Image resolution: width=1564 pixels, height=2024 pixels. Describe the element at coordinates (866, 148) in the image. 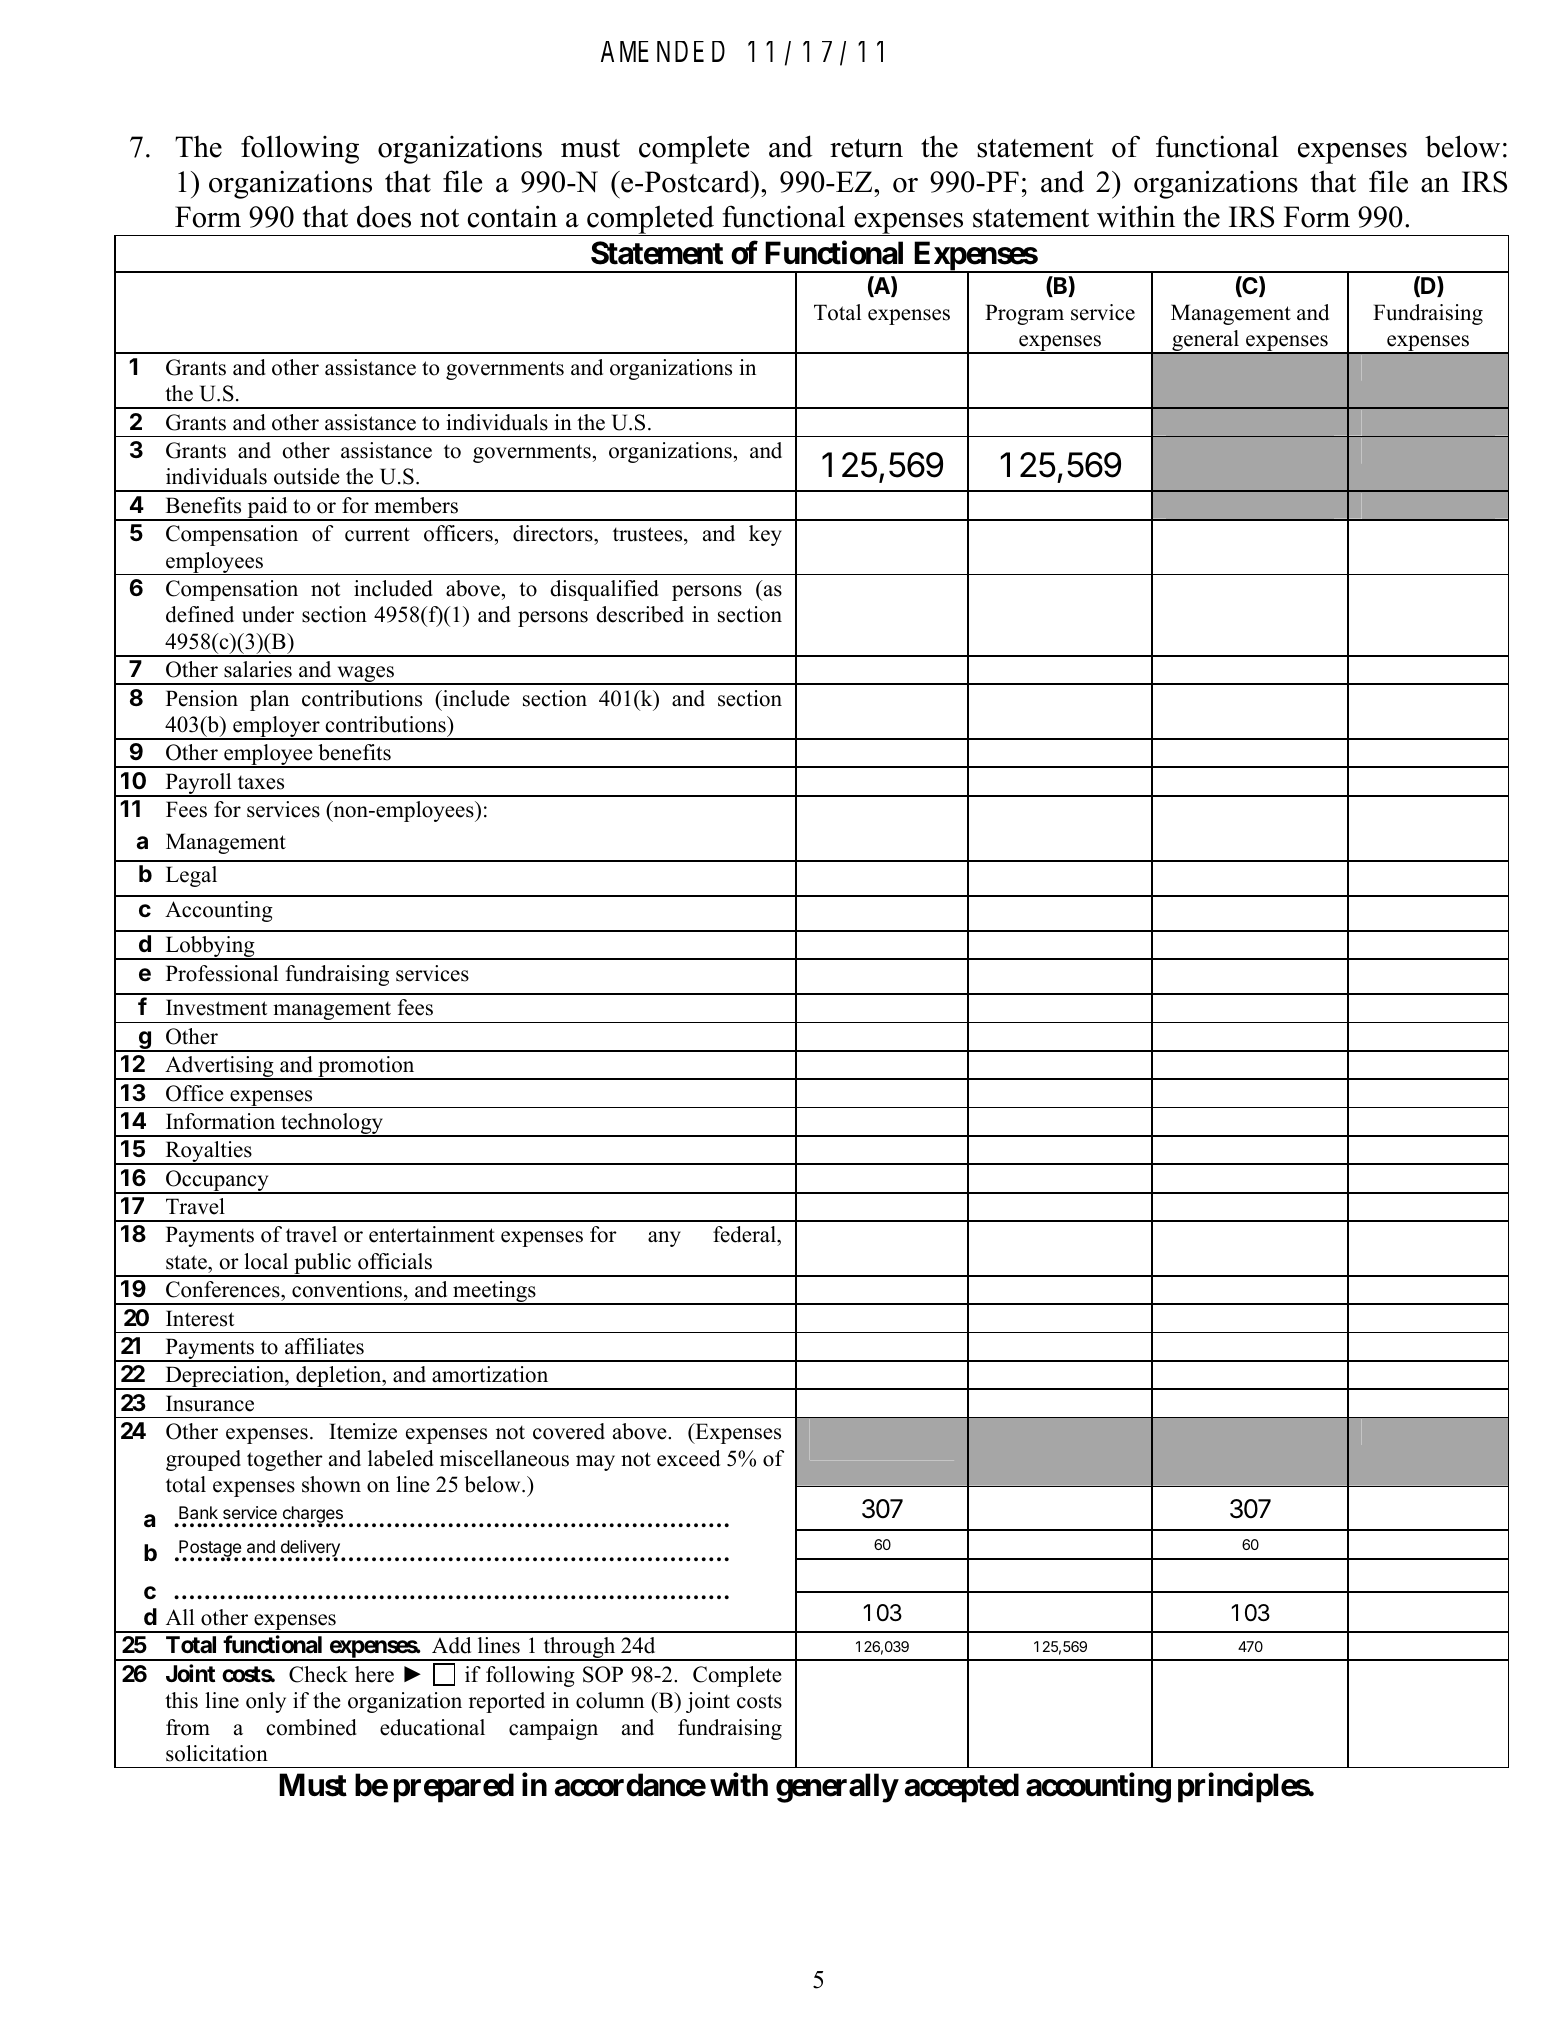

I see `return` at that location.
